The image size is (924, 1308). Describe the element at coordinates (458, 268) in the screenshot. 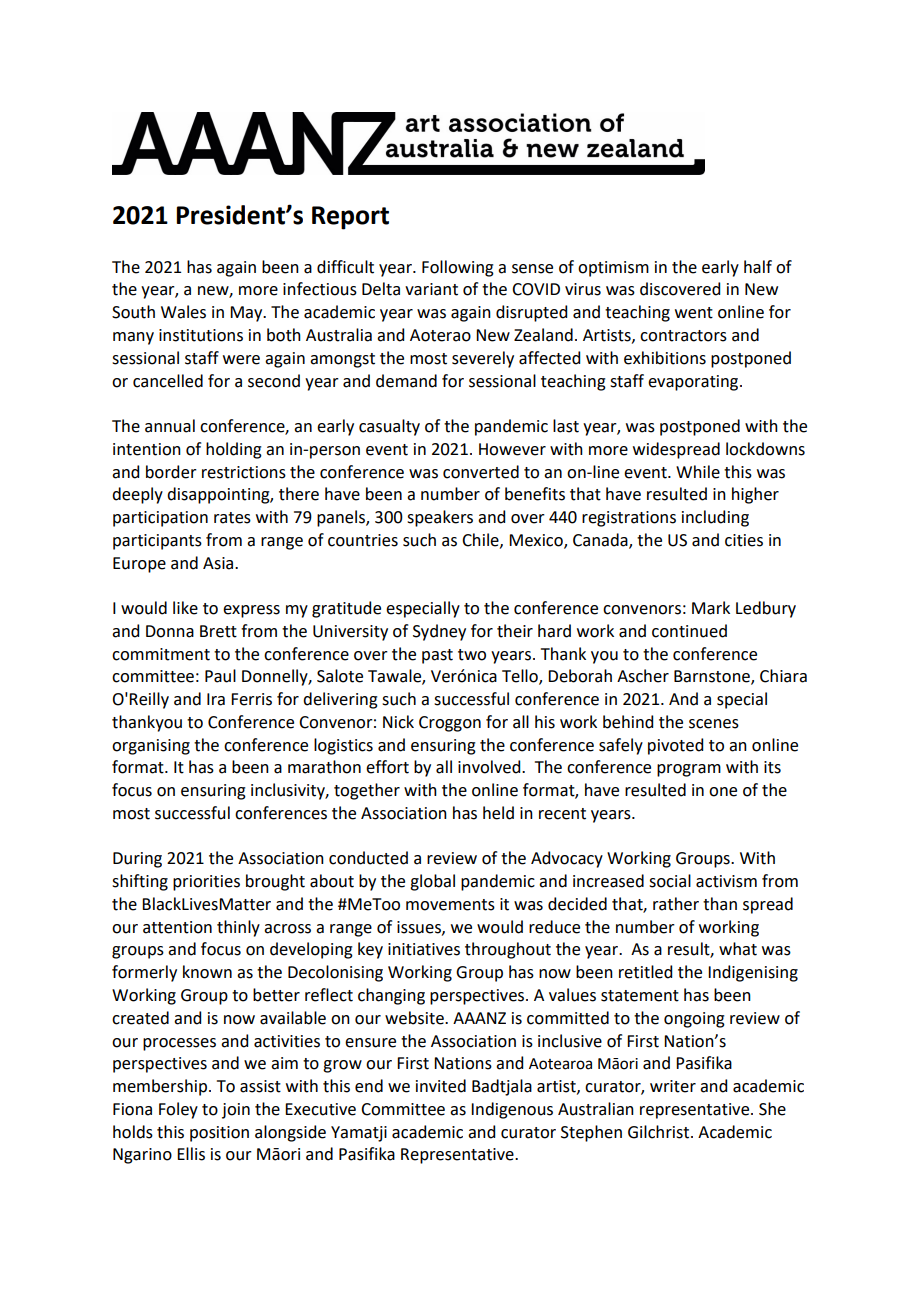

I see `Following` at that location.
